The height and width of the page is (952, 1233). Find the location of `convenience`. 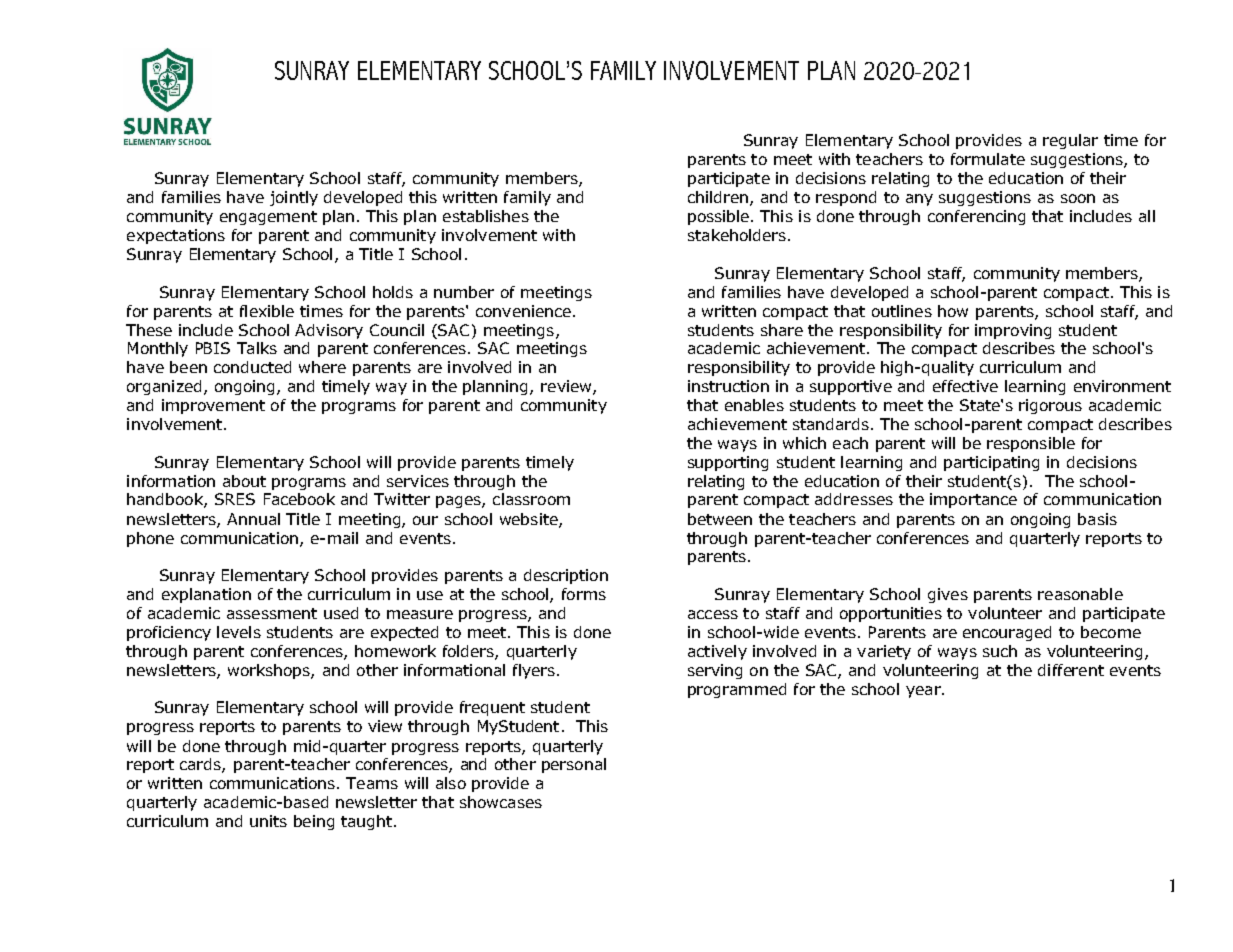

convenience is located at coordinates (523, 311).
